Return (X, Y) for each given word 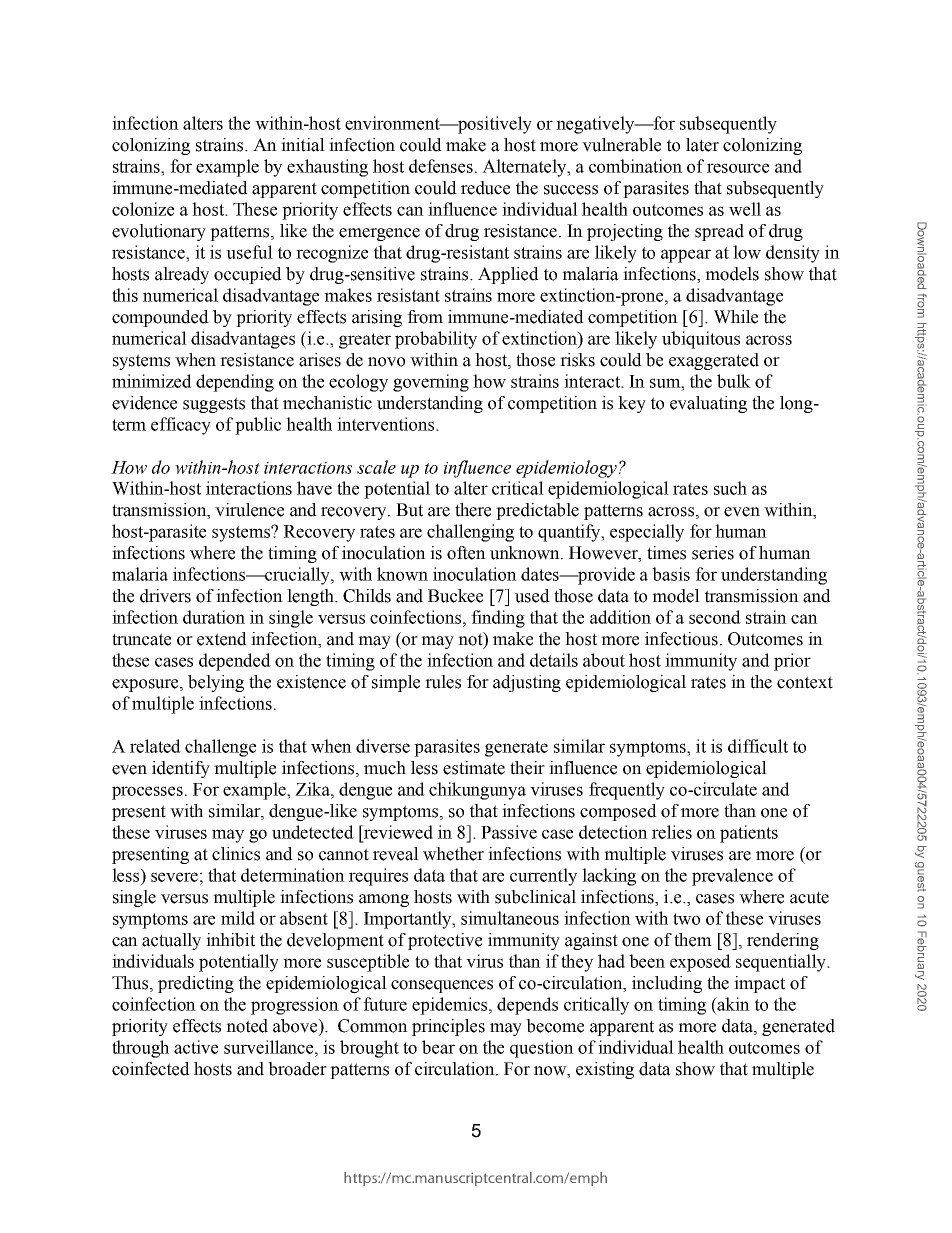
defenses (441, 166)
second (715, 617)
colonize (143, 209)
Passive (509, 832)
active (196, 1047)
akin (733, 1004)
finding (498, 619)
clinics (236, 854)
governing (431, 383)
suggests (214, 405)
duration (214, 617)
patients (749, 834)
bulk (734, 381)
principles (448, 1027)
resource (738, 168)
